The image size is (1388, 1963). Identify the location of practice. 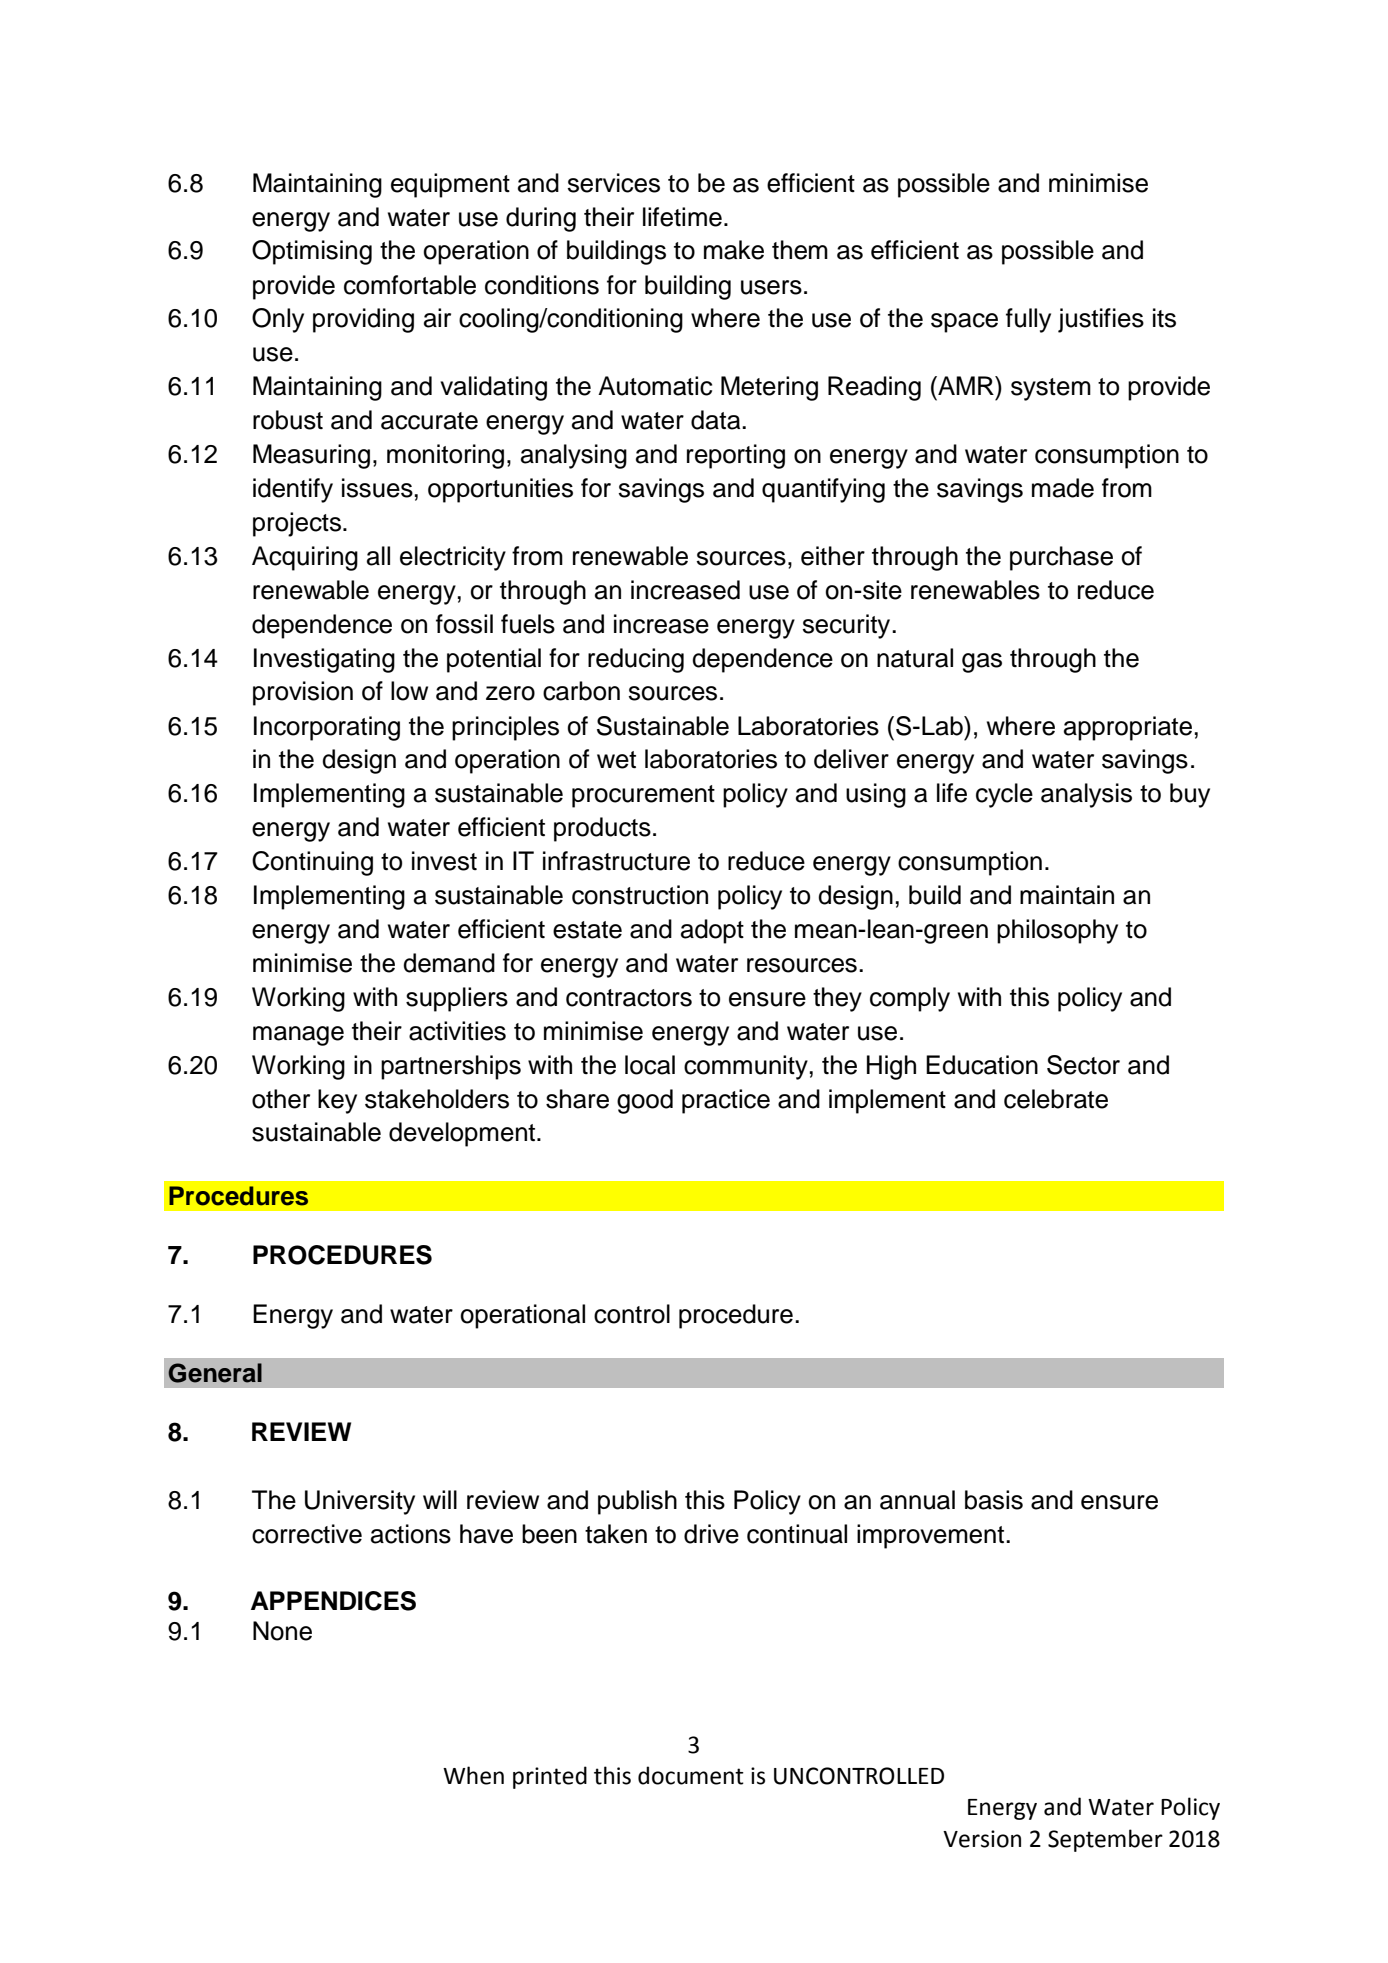
(726, 1101).
